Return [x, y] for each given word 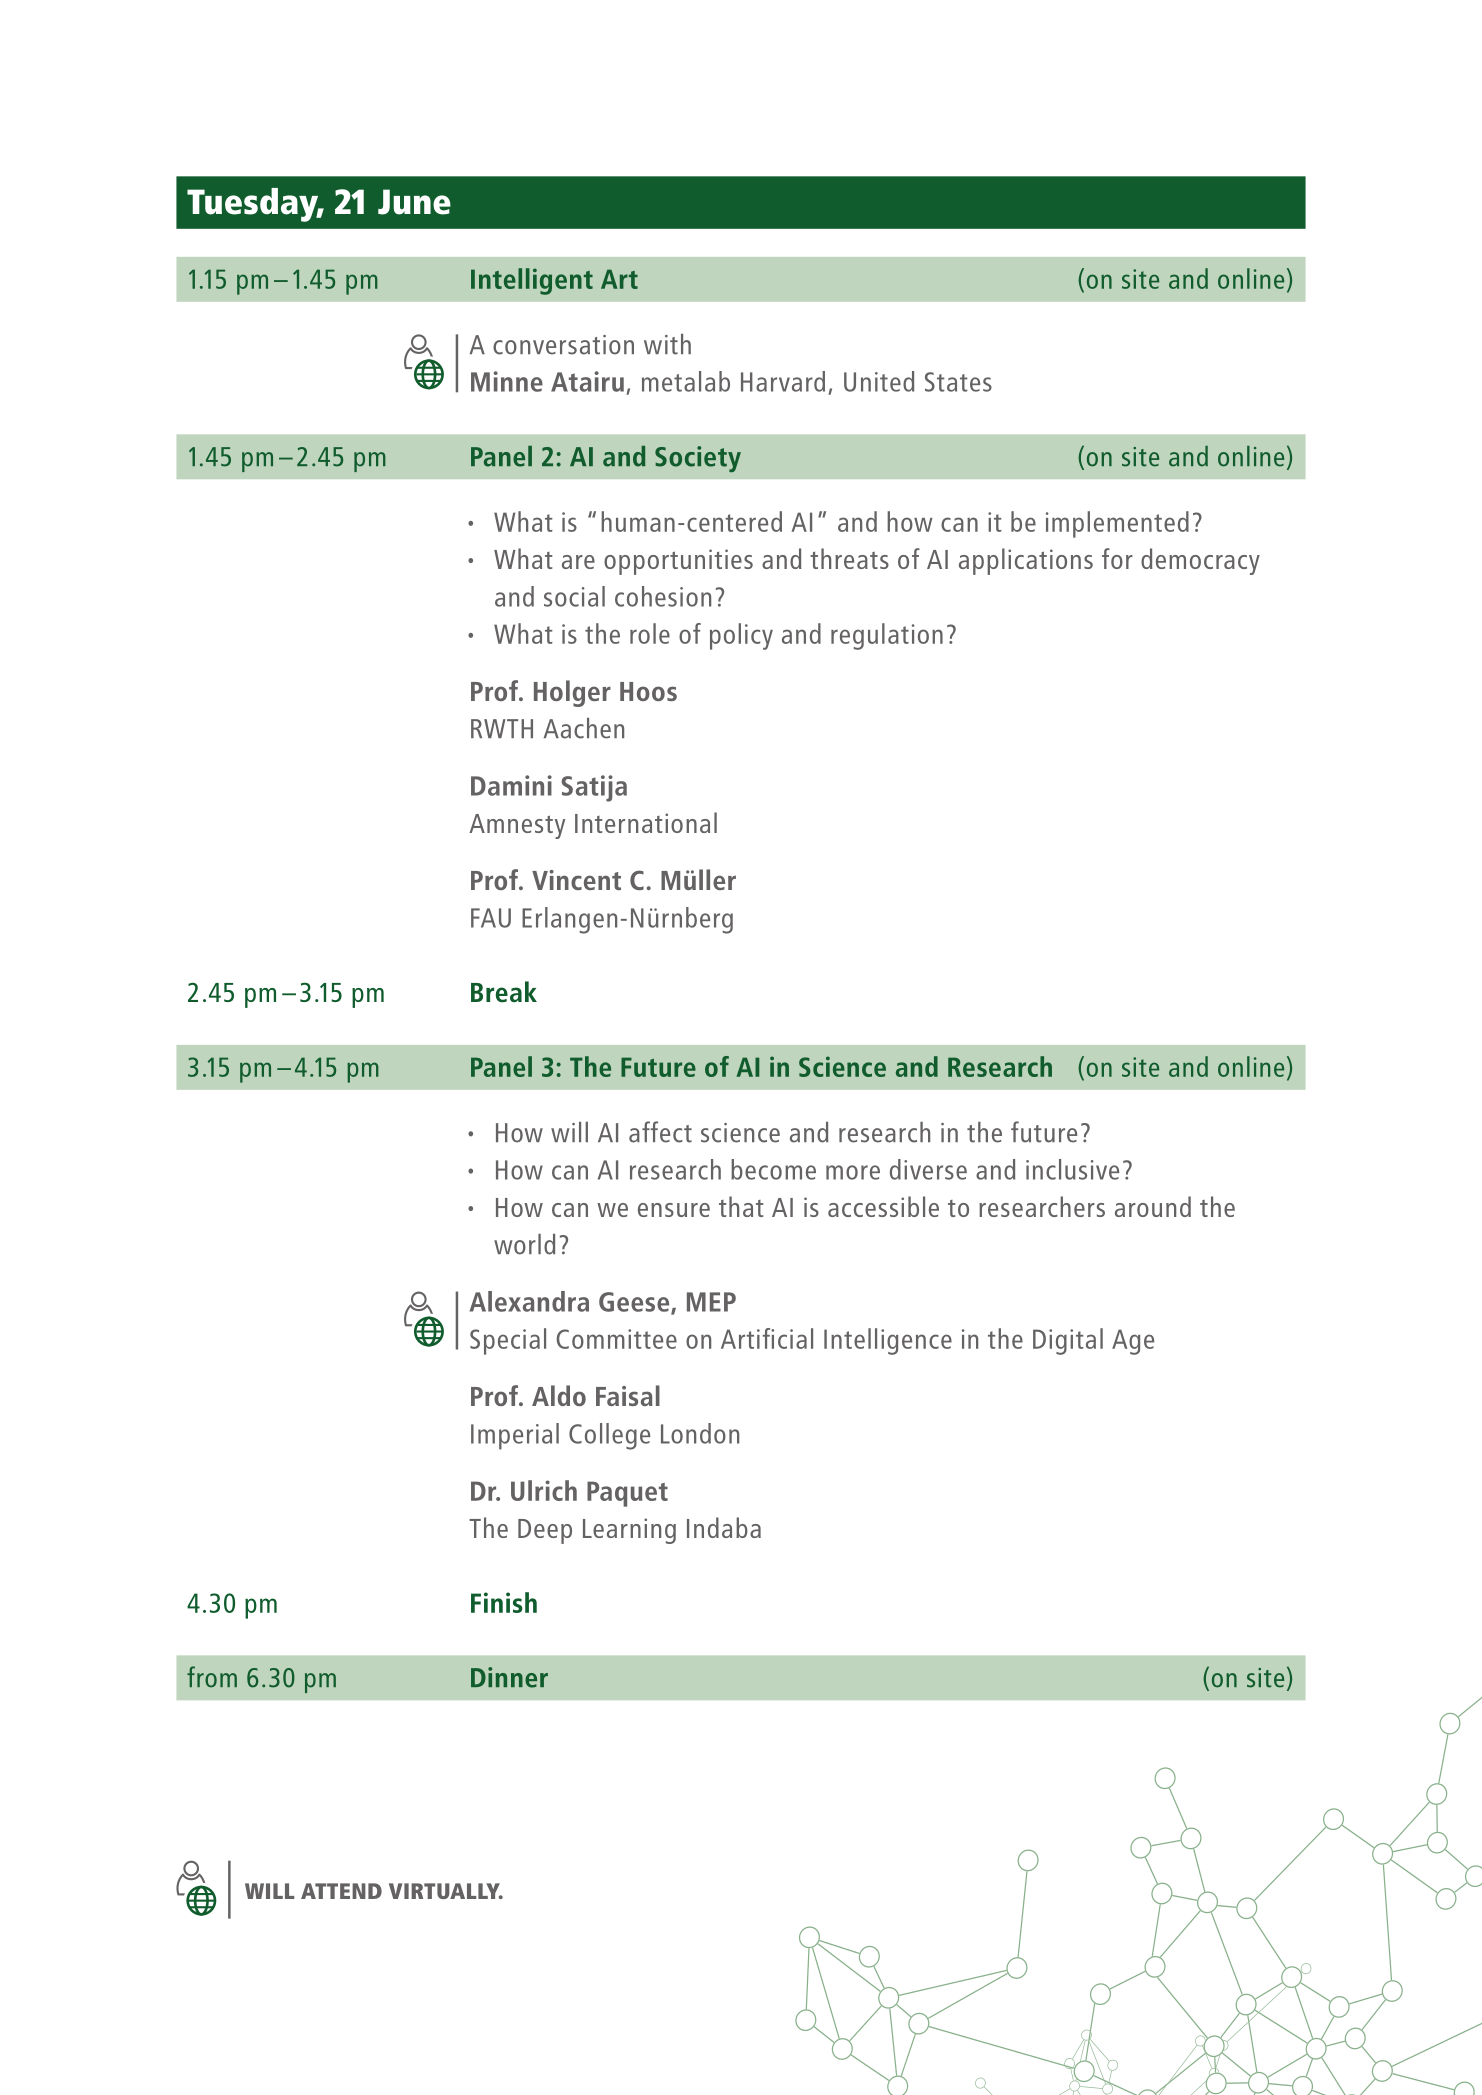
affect [660, 1132]
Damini [511, 785]
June [414, 202]
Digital [1068, 1341]
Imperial [515, 1436]
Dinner [509, 1677]
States [958, 382]
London [700, 1433]
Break [504, 992]
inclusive [1072, 1169]
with [667, 344]
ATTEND [341, 1891]
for [1117, 558]
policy [741, 636]
